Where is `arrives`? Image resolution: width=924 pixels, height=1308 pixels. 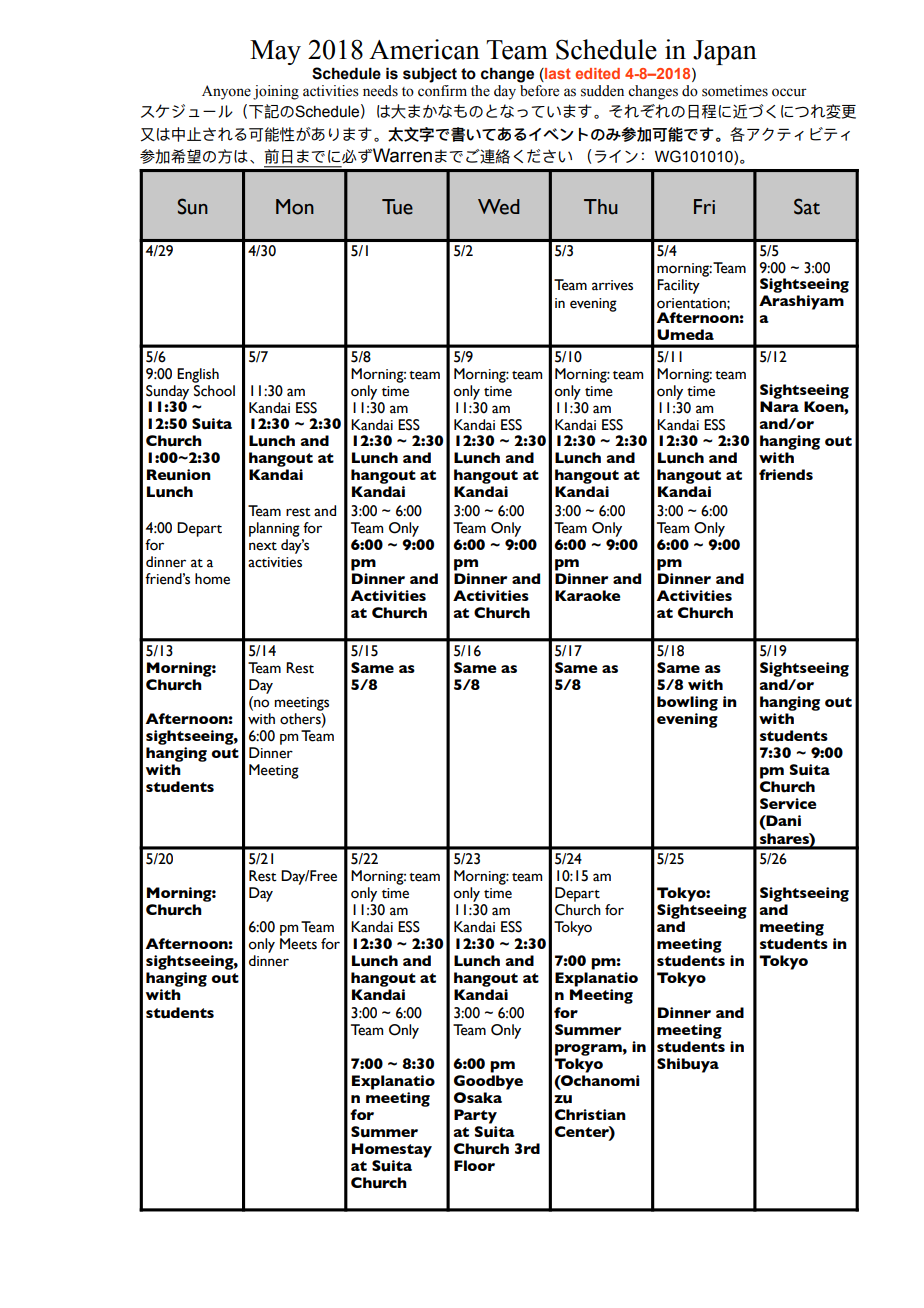
arrives is located at coordinates (612, 285).
